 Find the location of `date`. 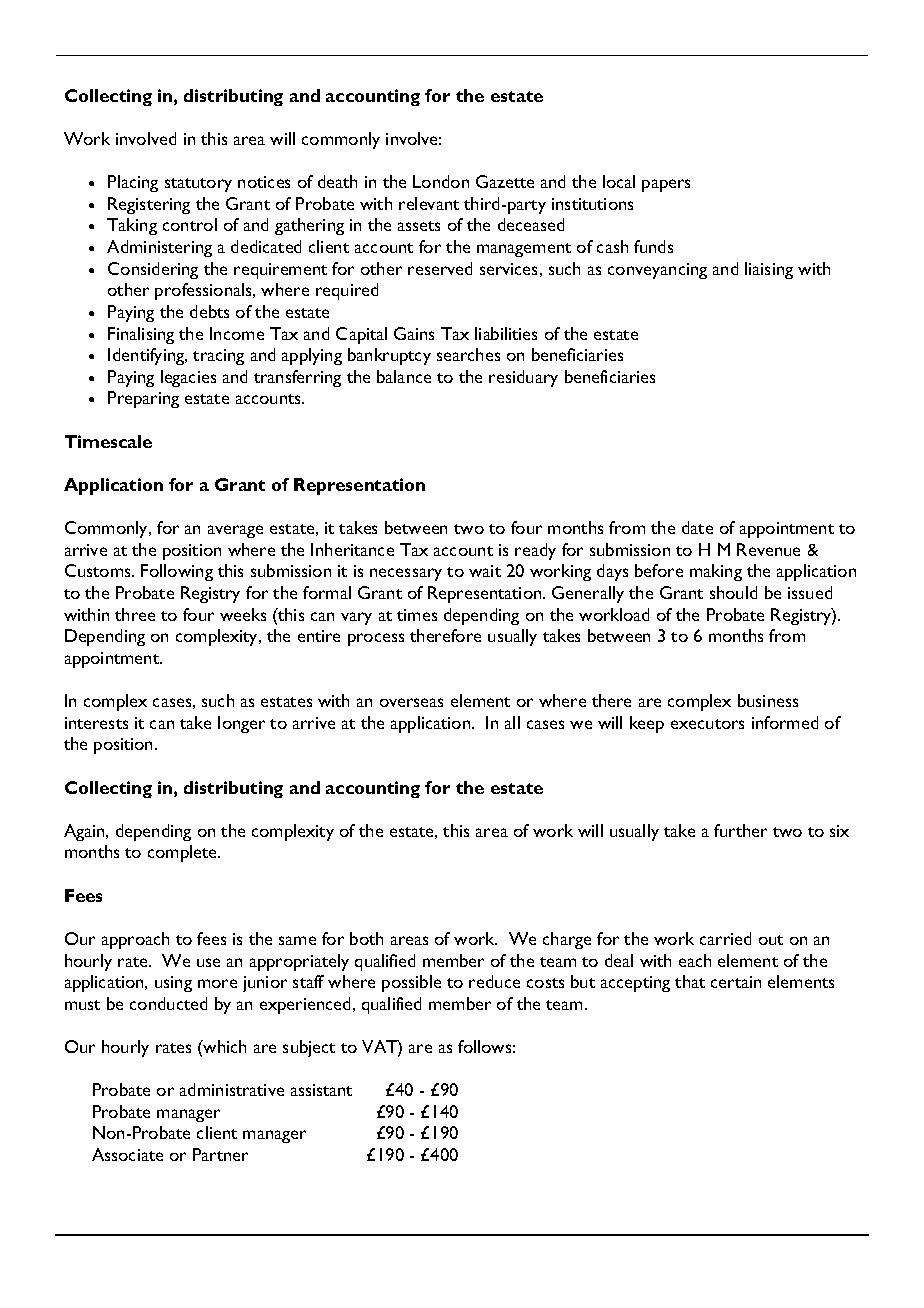

date is located at coordinates (697, 527).
